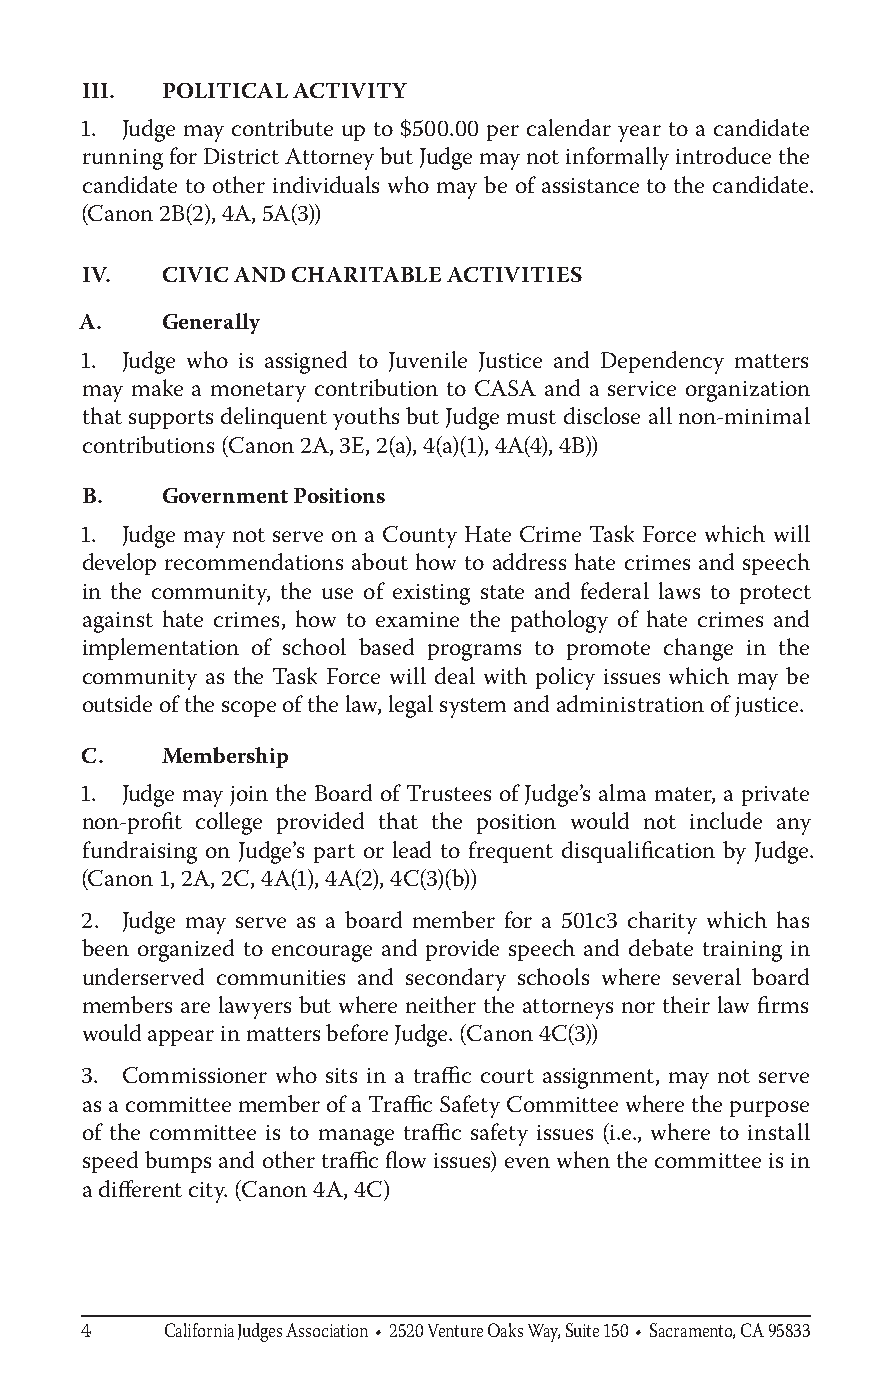 The height and width of the screenshot is (1378, 892). Describe the element at coordinates (698, 649) in the screenshot. I see `change` at that location.
